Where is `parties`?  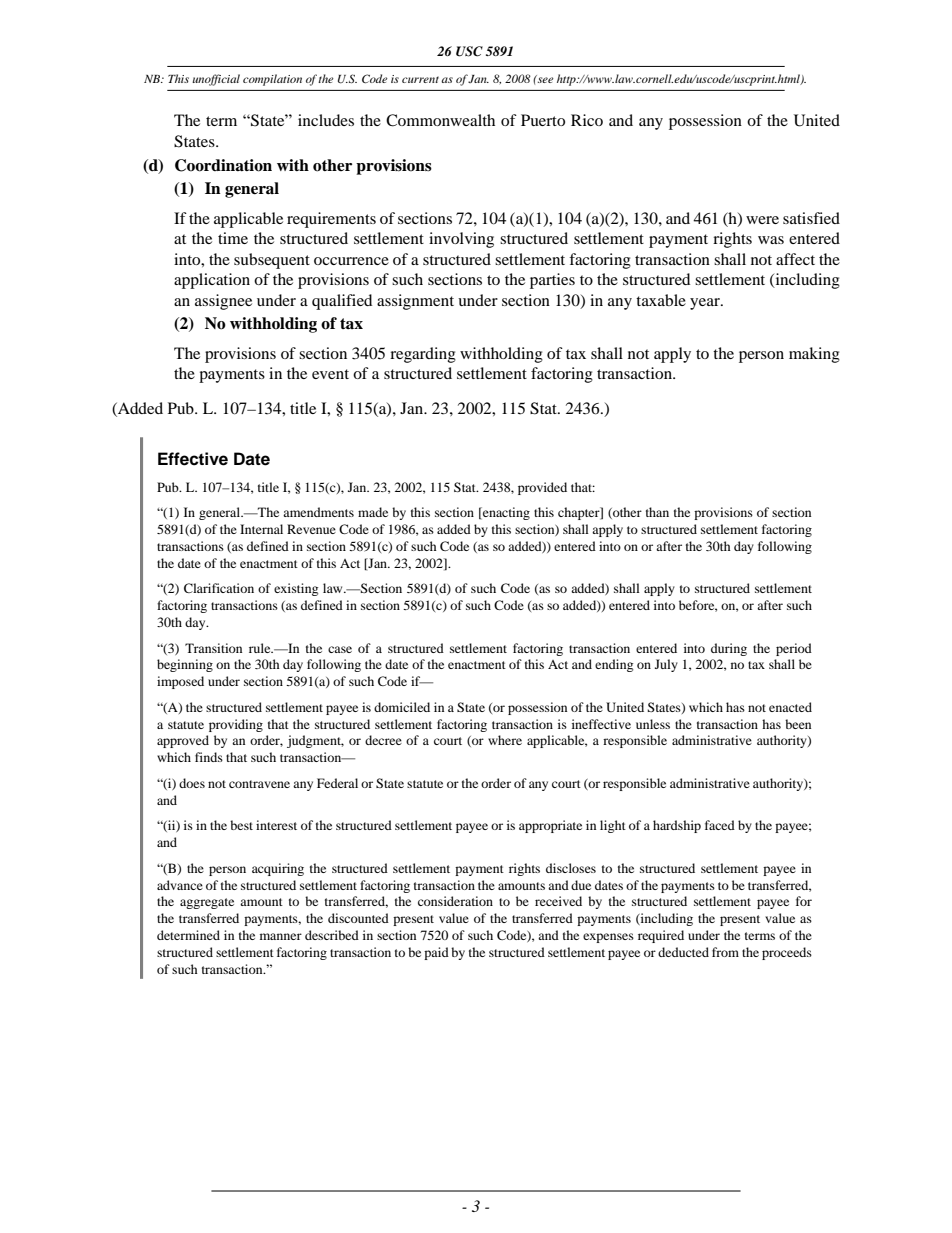
parties is located at coordinates (552, 281).
